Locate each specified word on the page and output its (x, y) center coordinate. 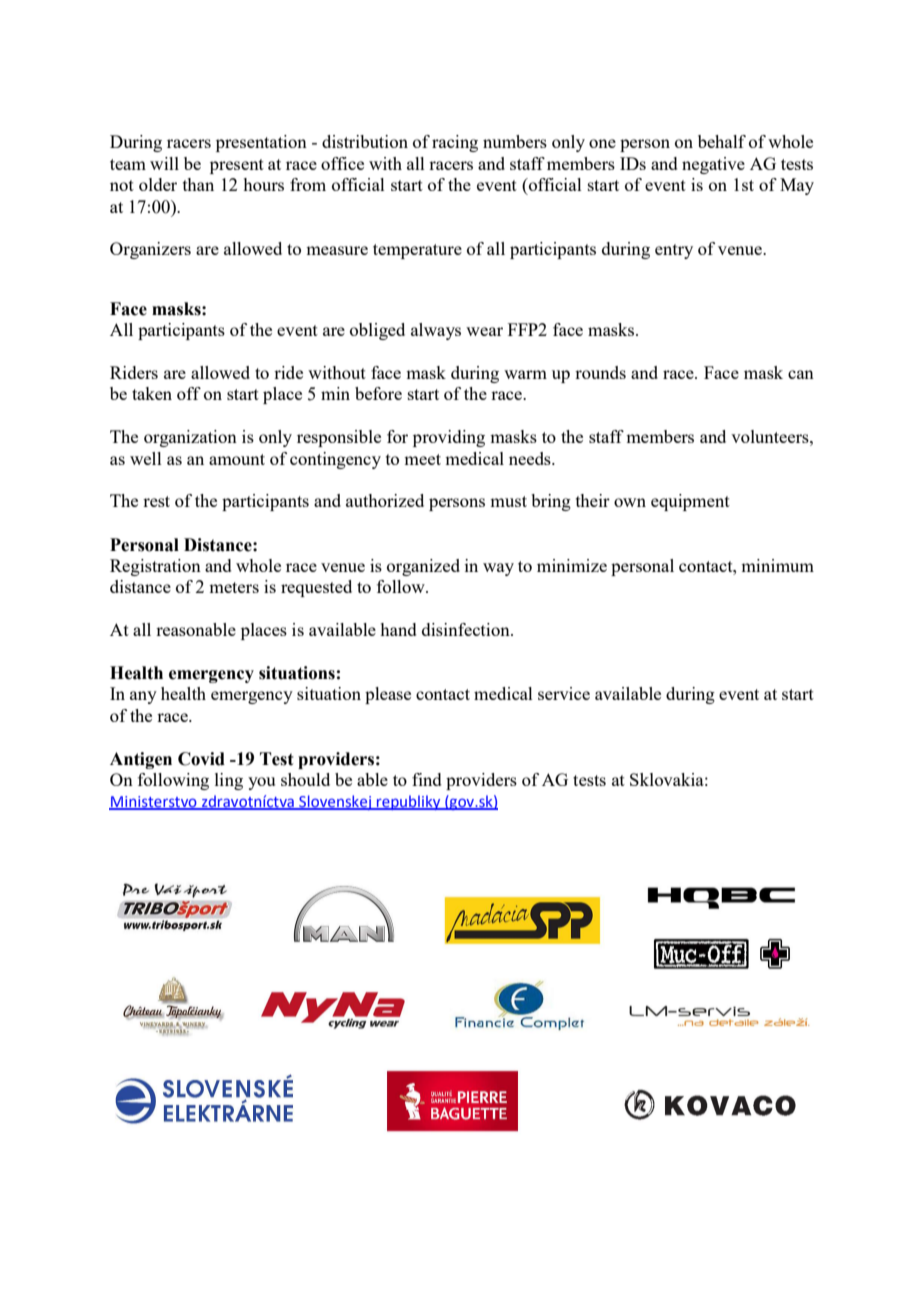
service (564, 693)
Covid (201, 759)
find (427, 779)
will (164, 163)
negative (713, 165)
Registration (155, 567)
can (801, 374)
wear (484, 331)
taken (152, 393)
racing (455, 143)
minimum (777, 565)
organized (423, 567)
